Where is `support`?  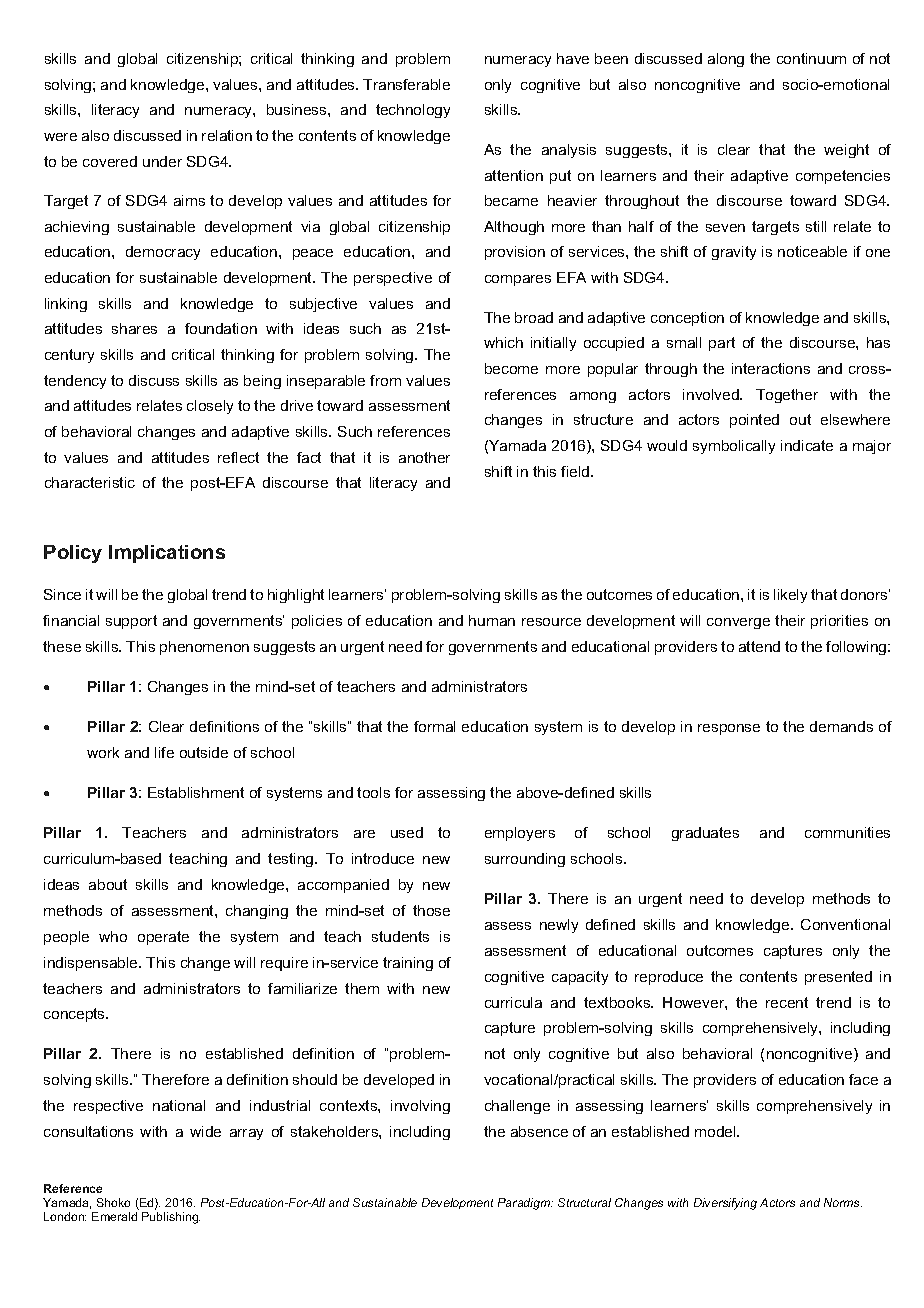
support is located at coordinates (131, 622).
